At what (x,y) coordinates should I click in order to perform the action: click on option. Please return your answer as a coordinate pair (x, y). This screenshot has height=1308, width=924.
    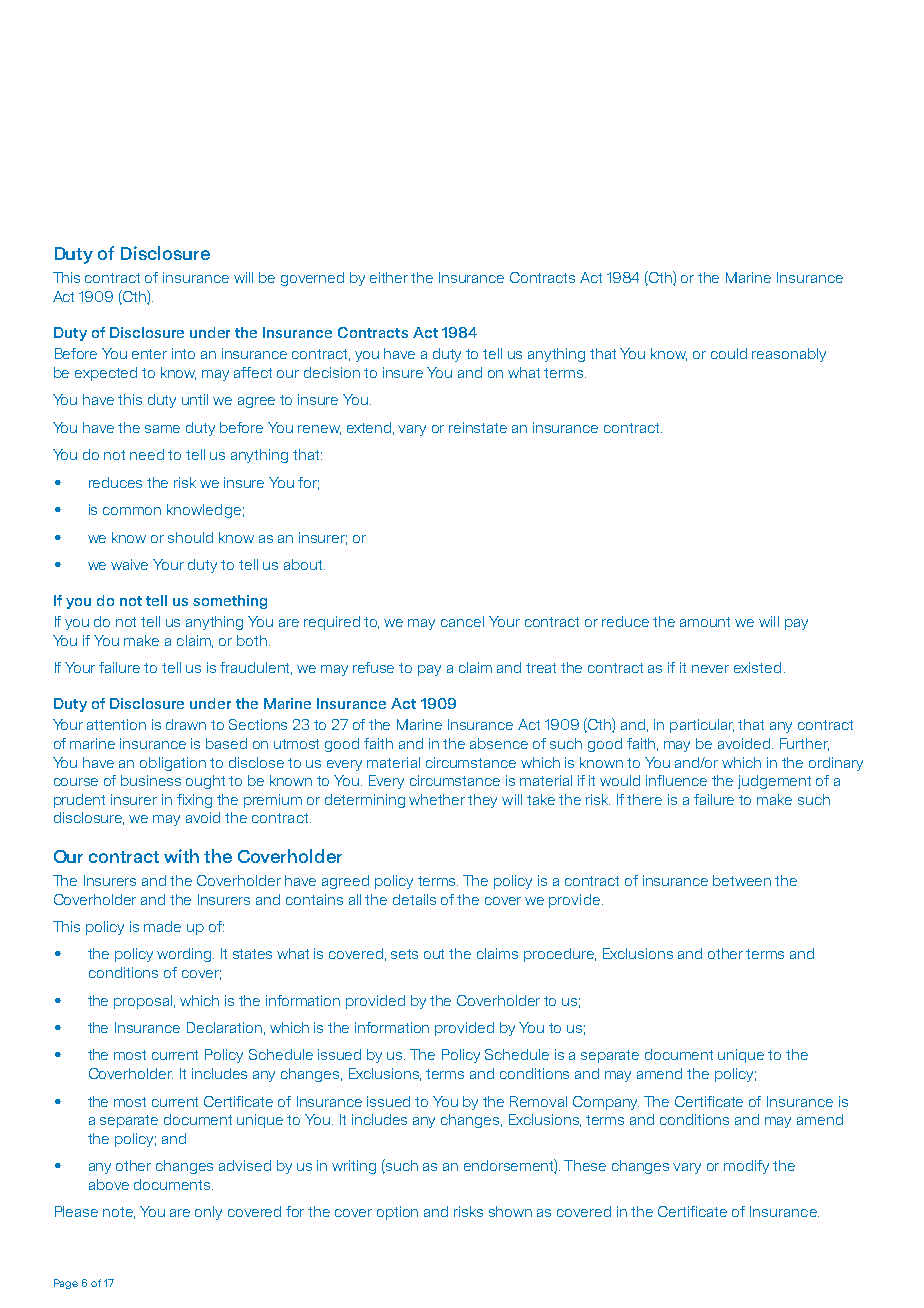
    Looking at the image, I should click on (397, 1213).
